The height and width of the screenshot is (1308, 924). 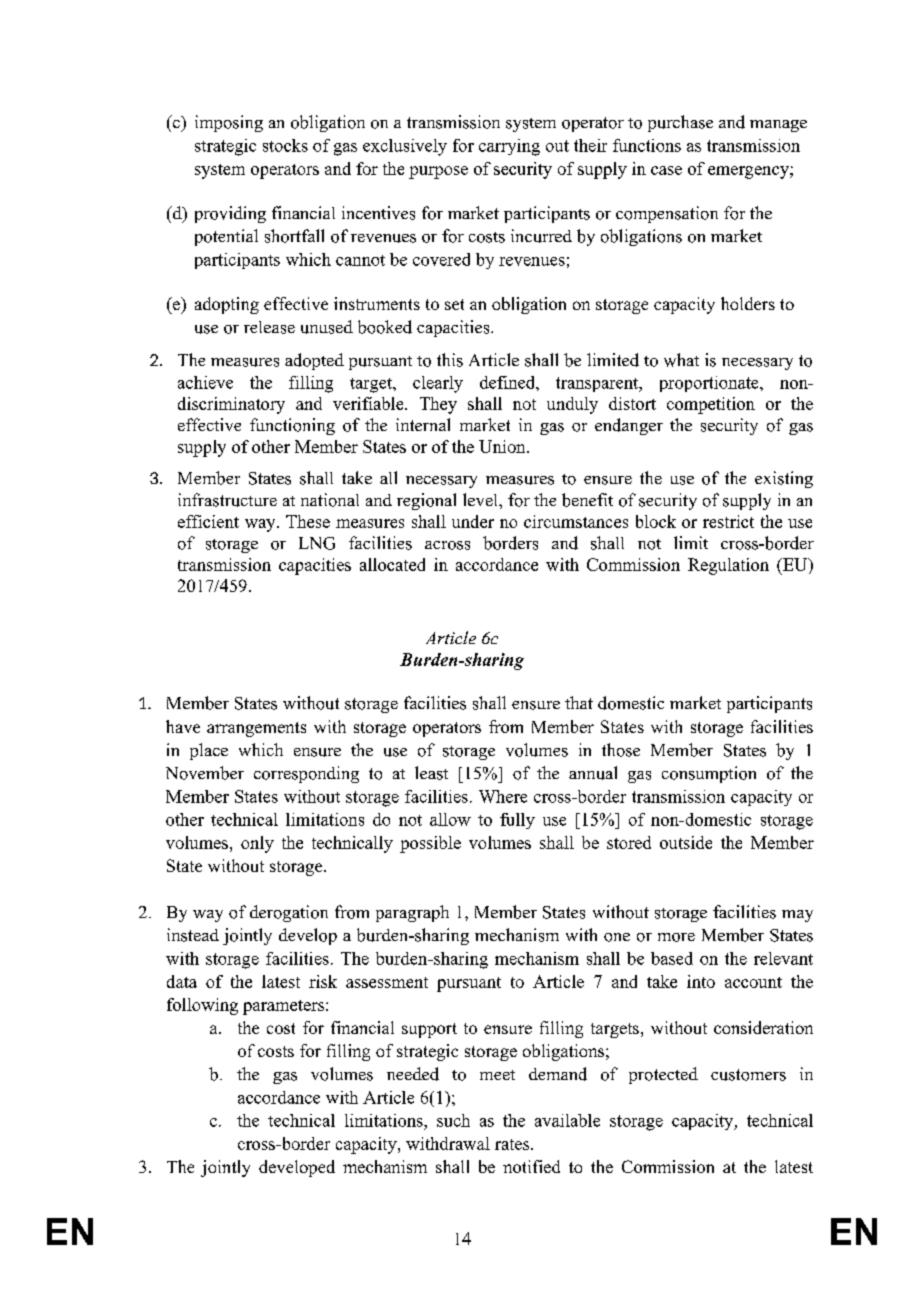 What do you see at coordinates (680, 123) in the screenshot?
I see `purchase` at bounding box center [680, 123].
